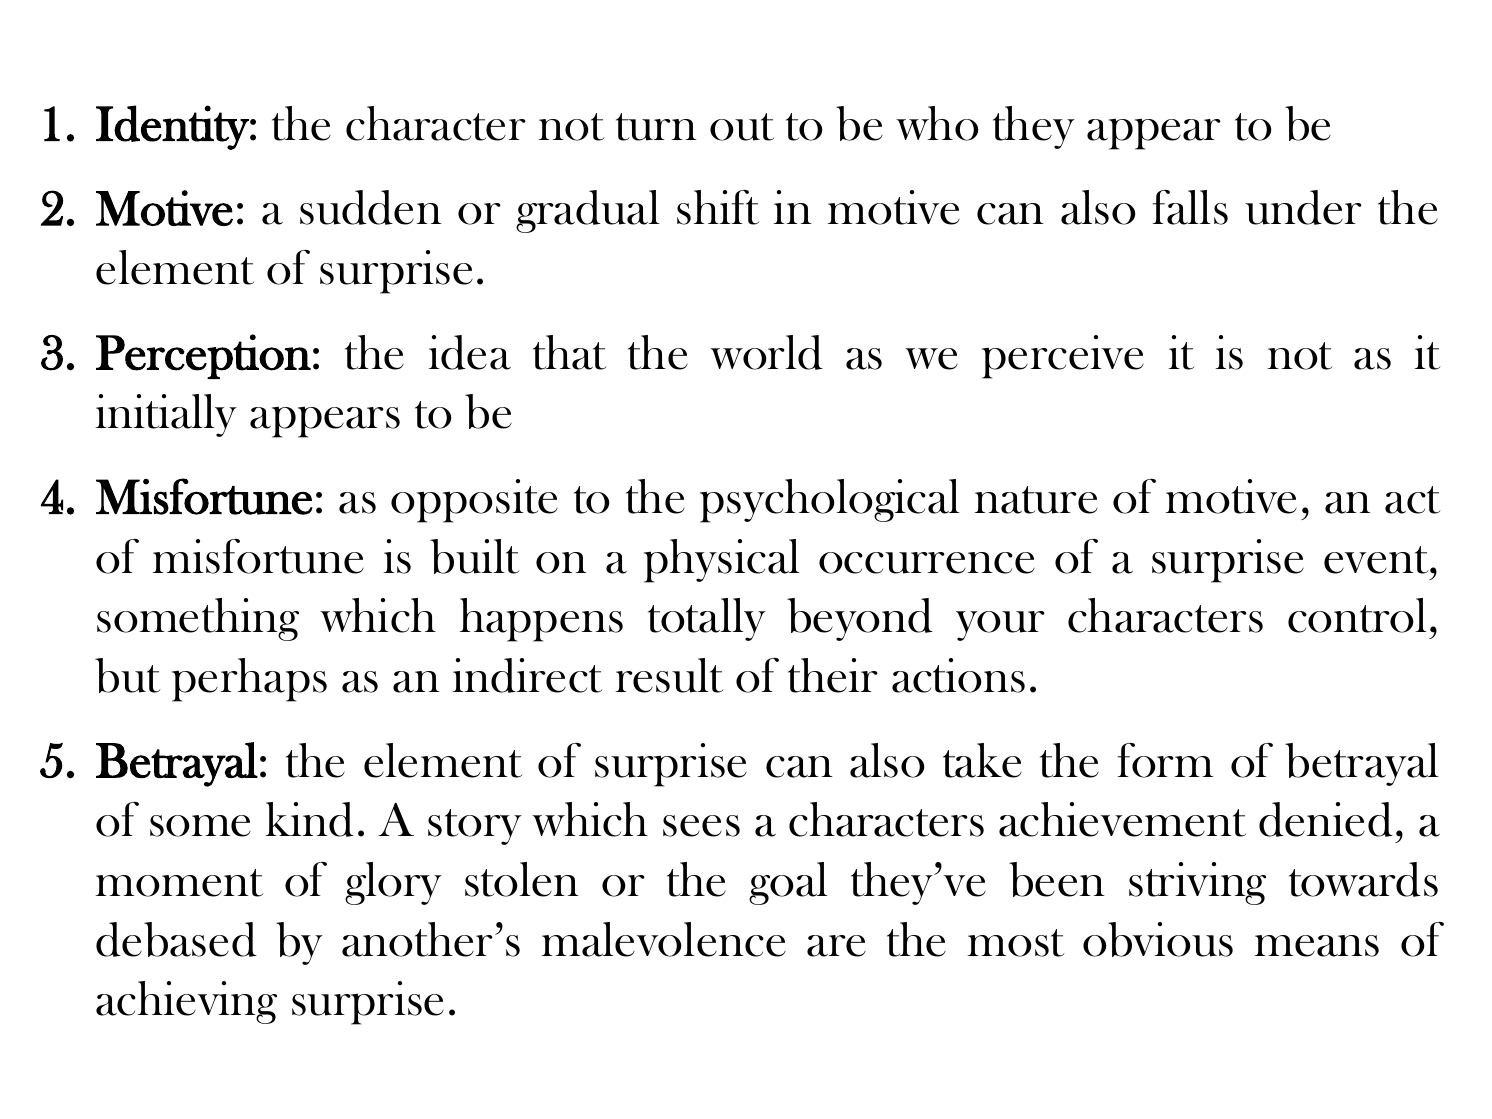 The width and height of the screenshot is (1492, 1119). I want to click on perhaps, so click(249, 680).
